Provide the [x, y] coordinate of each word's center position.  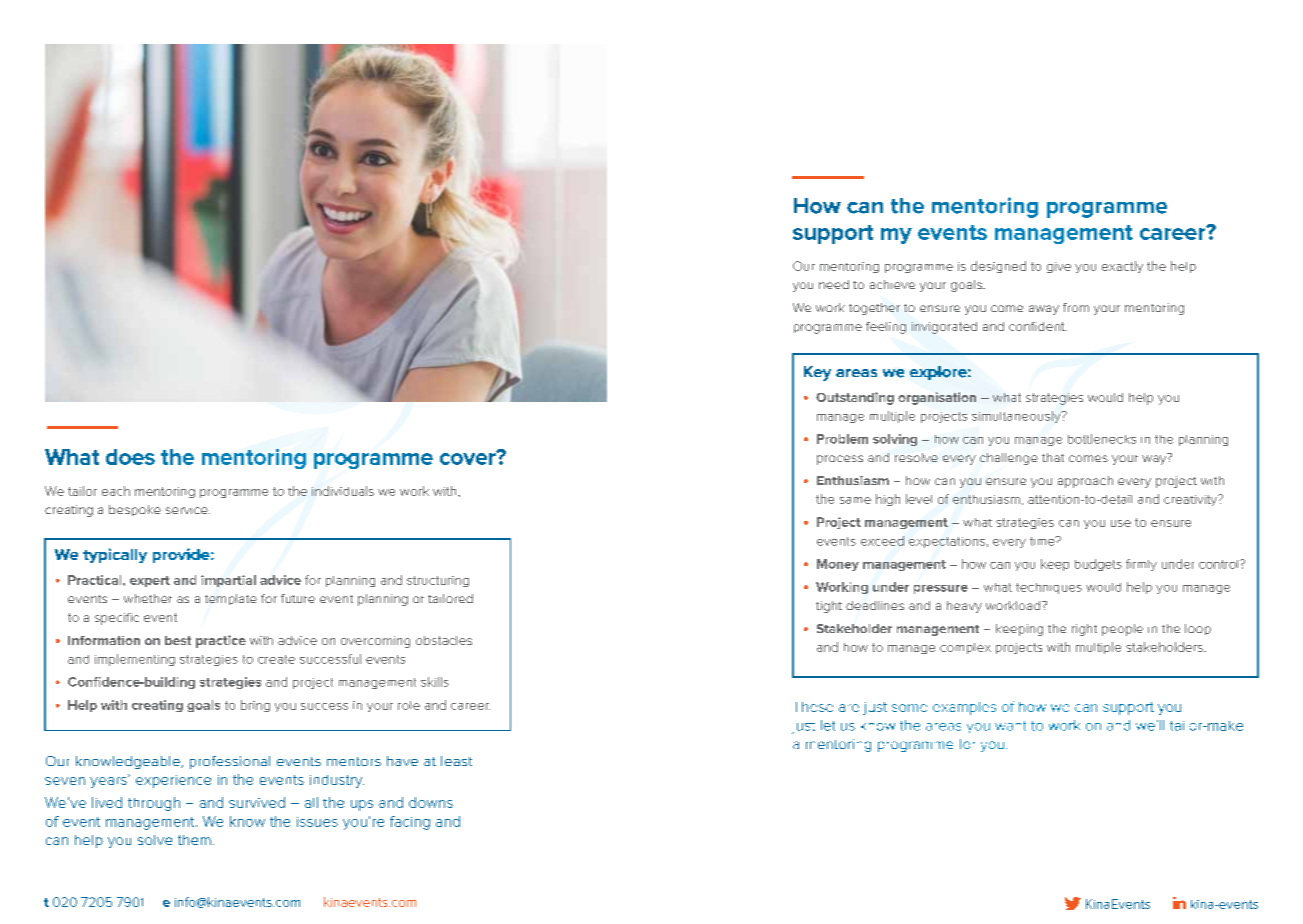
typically [115, 555]
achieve [892, 284]
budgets [1098, 565]
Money [838, 565]
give [1059, 267]
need [834, 284]
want [1010, 726]
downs [431, 802]
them [194, 840]
